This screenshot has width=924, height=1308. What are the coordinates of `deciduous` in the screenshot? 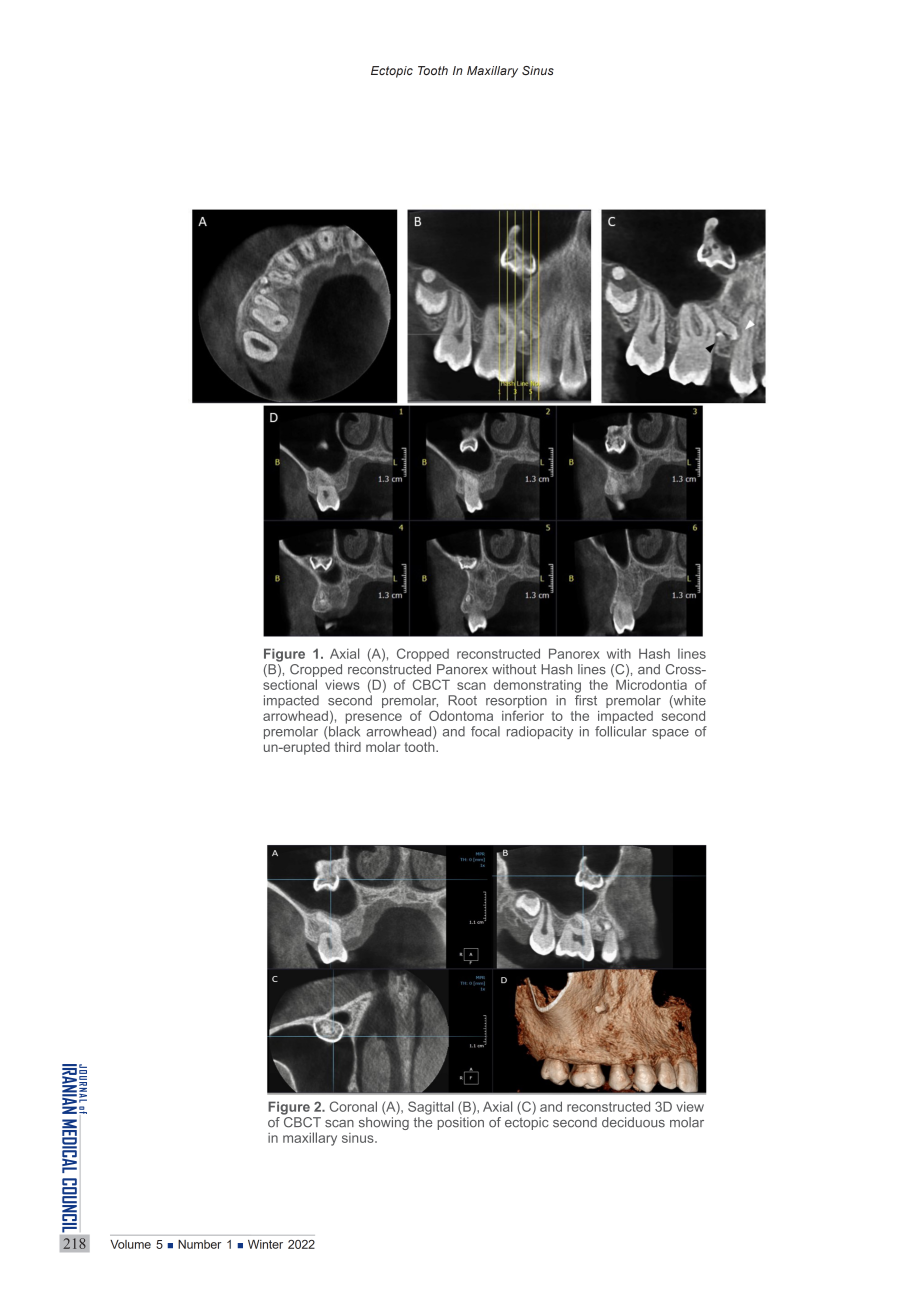 It's located at (633, 1122).
